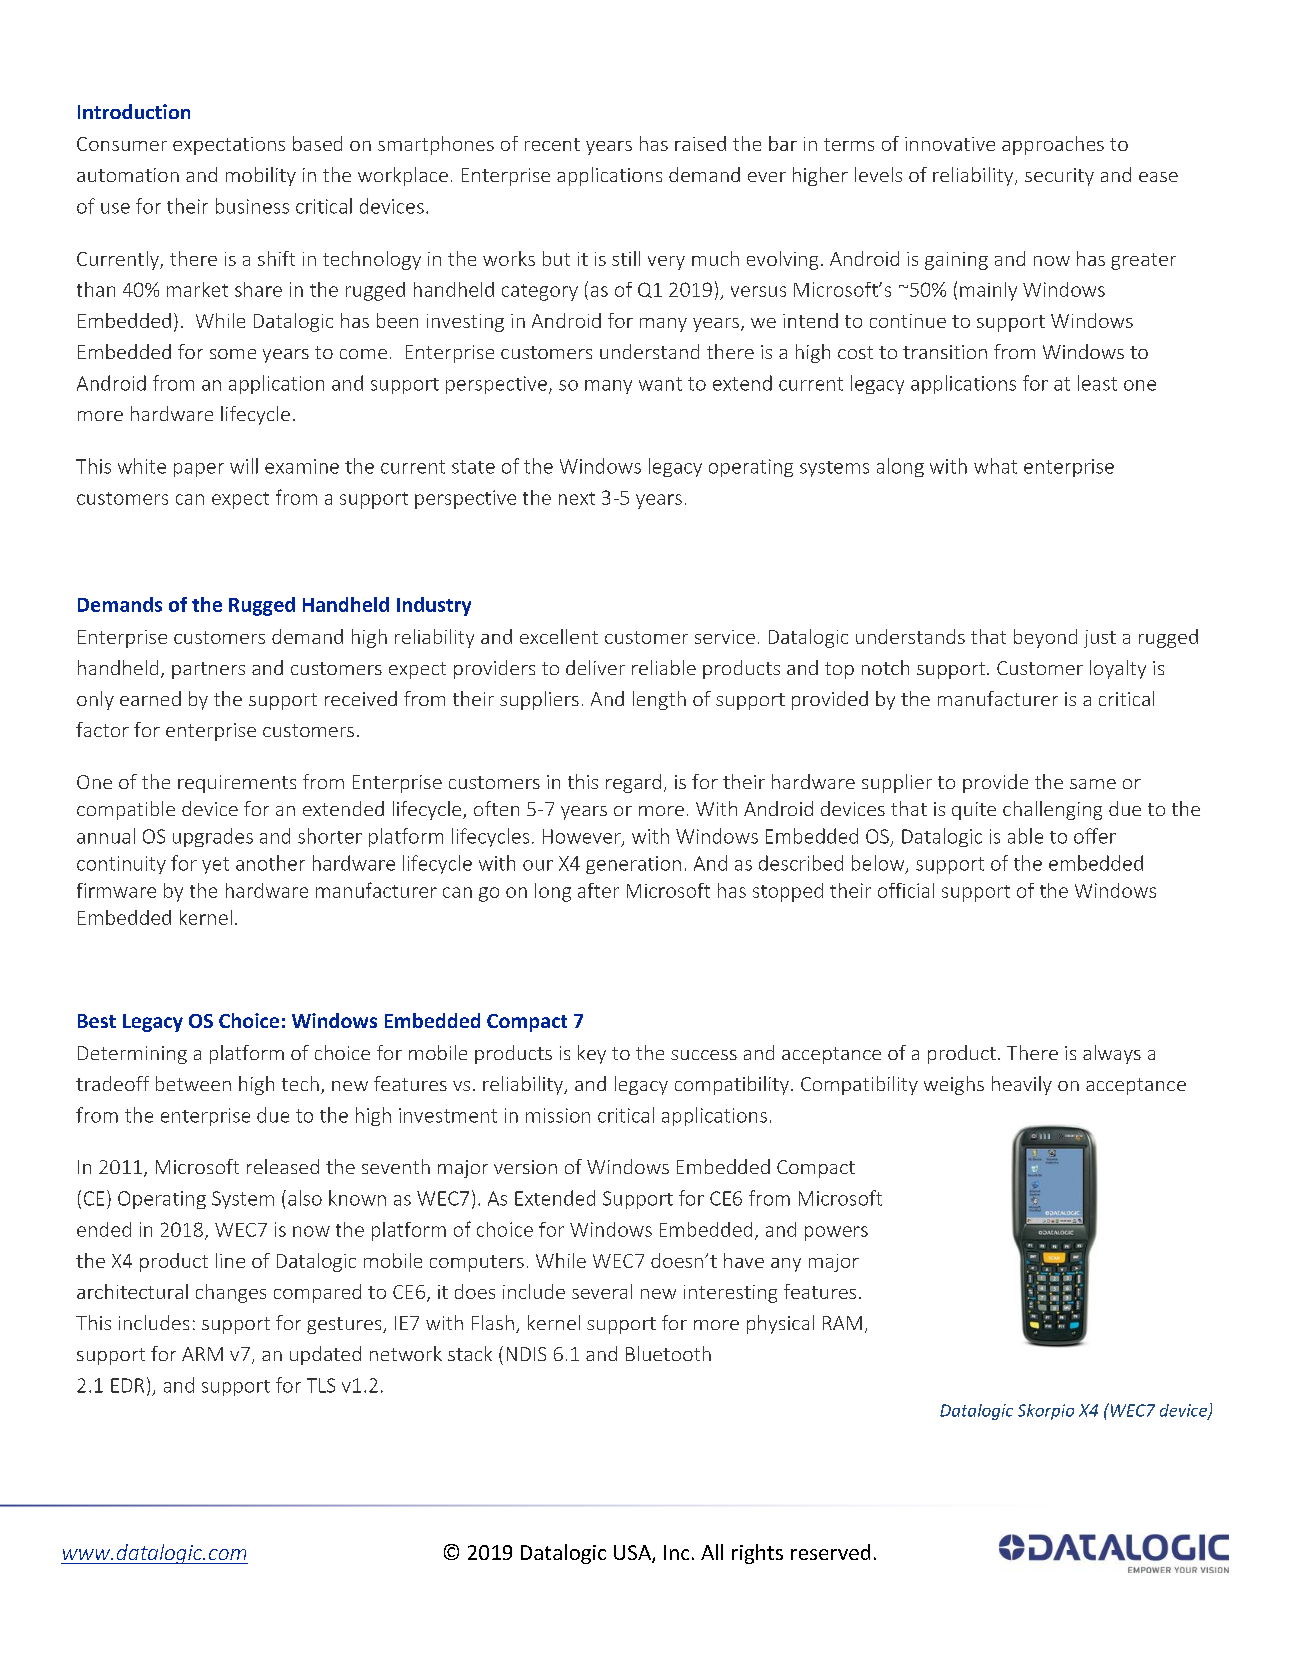  What do you see at coordinates (552, 144) in the document?
I see `recent` at bounding box center [552, 144].
